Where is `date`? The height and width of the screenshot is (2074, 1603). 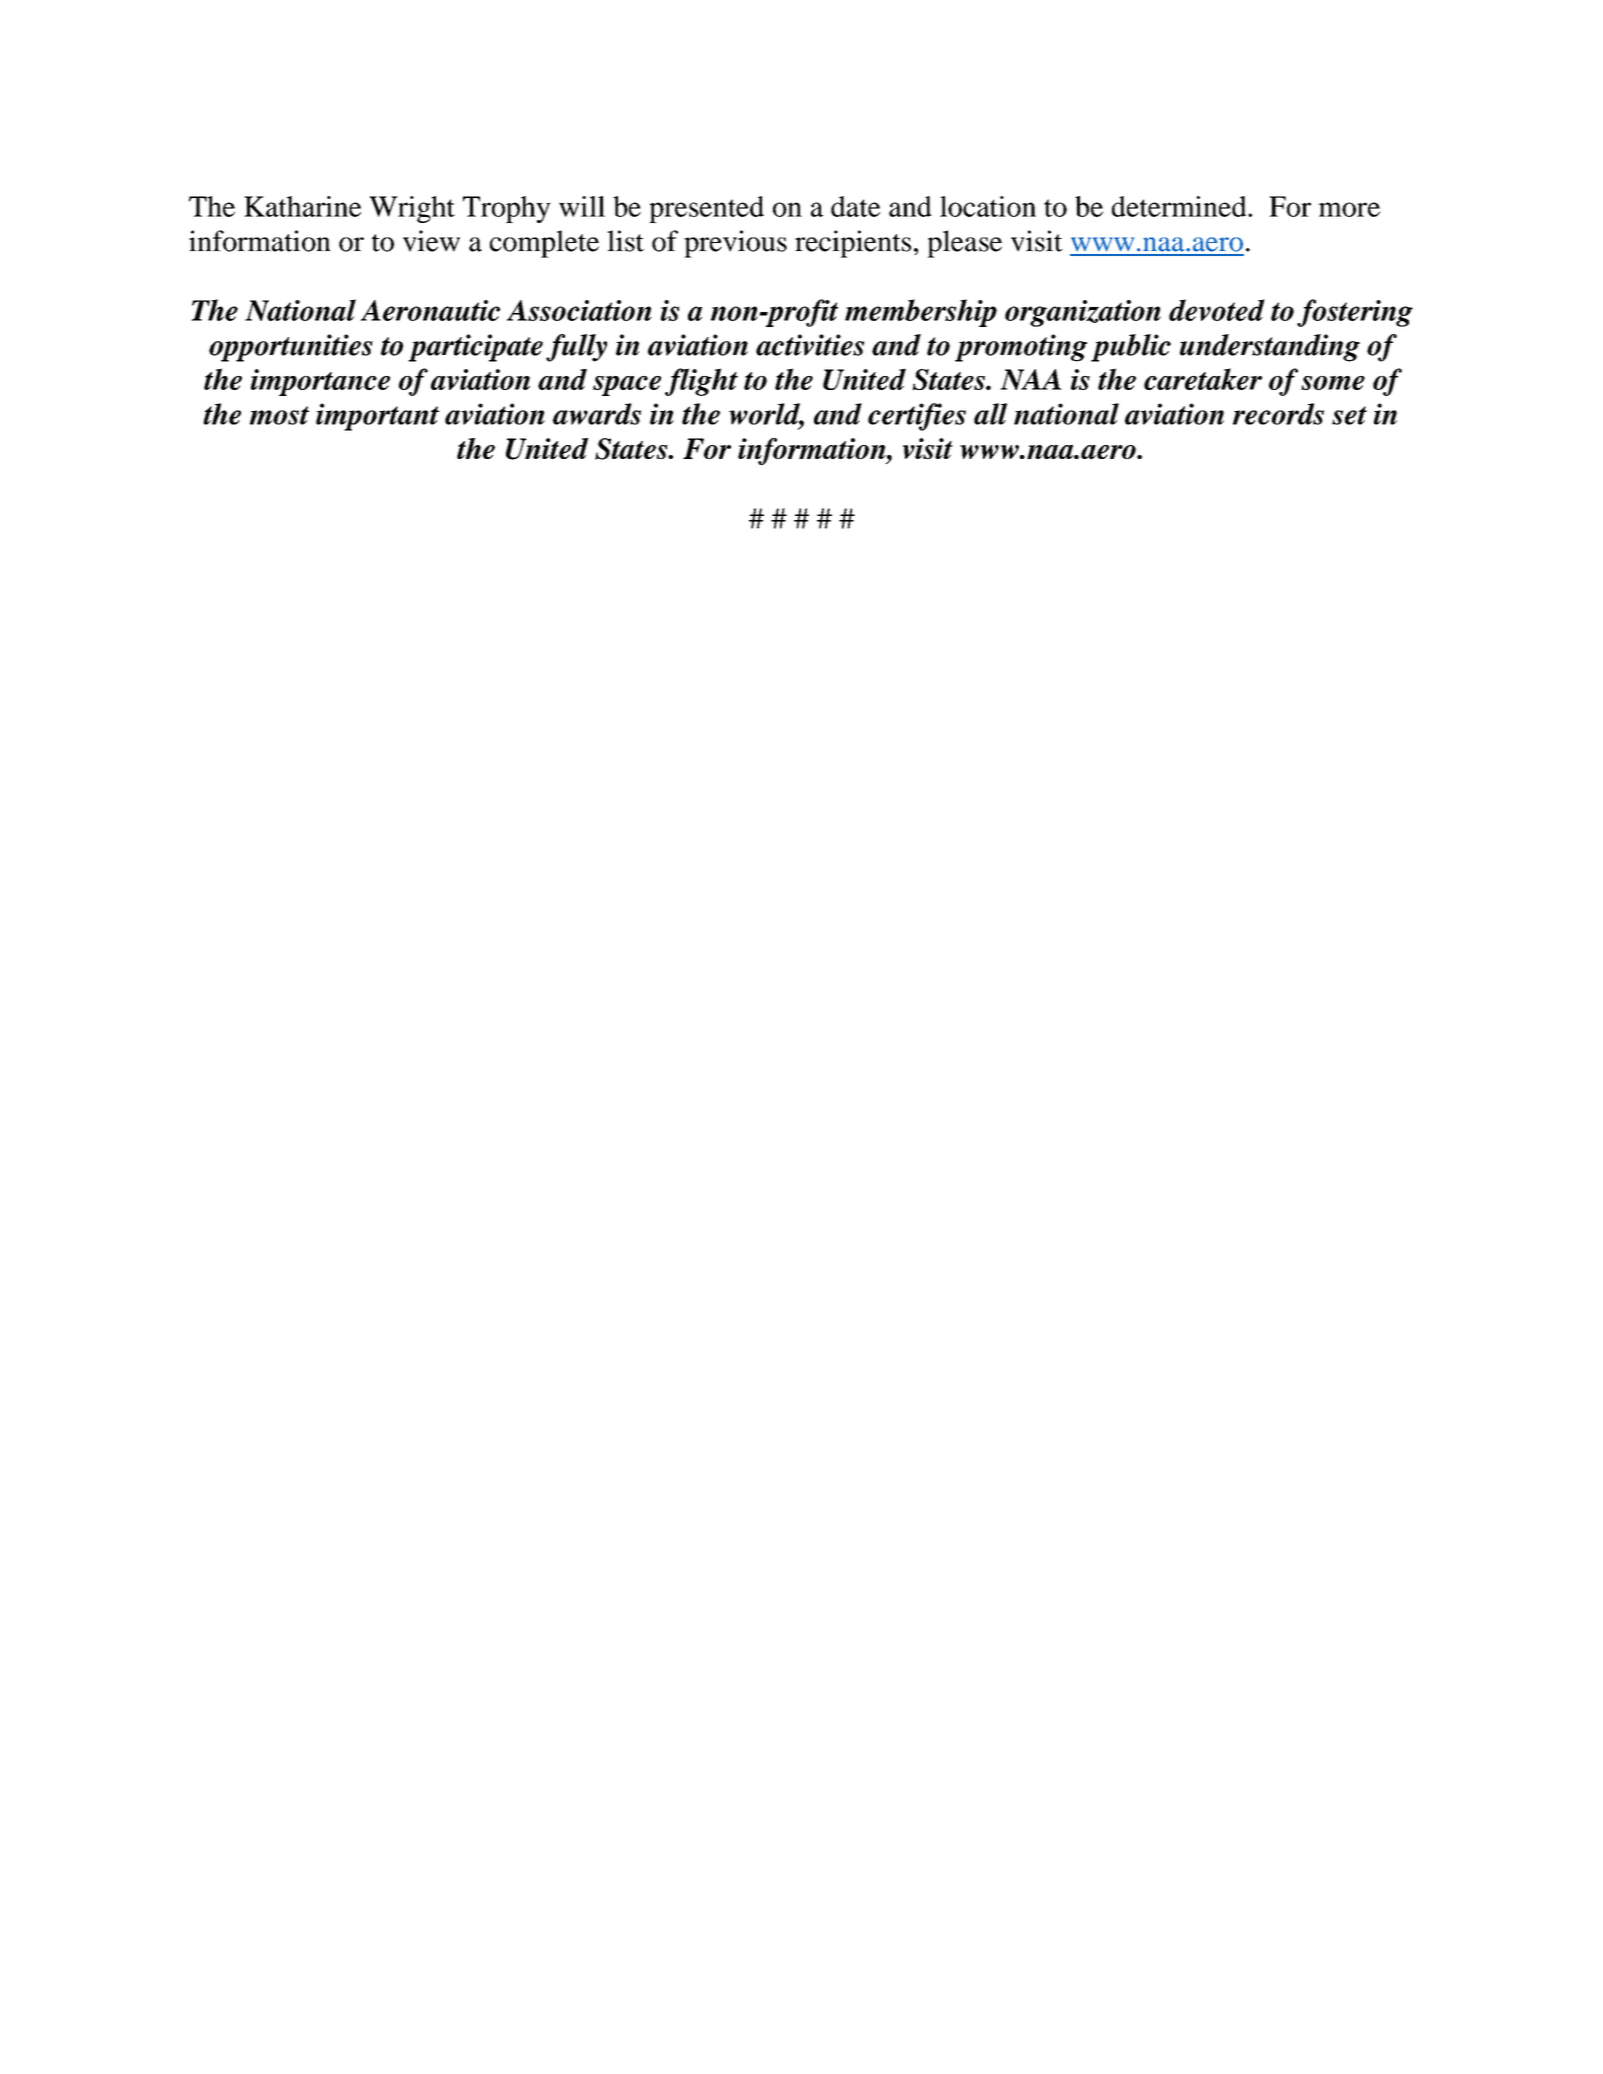 date is located at coordinates (855, 206).
